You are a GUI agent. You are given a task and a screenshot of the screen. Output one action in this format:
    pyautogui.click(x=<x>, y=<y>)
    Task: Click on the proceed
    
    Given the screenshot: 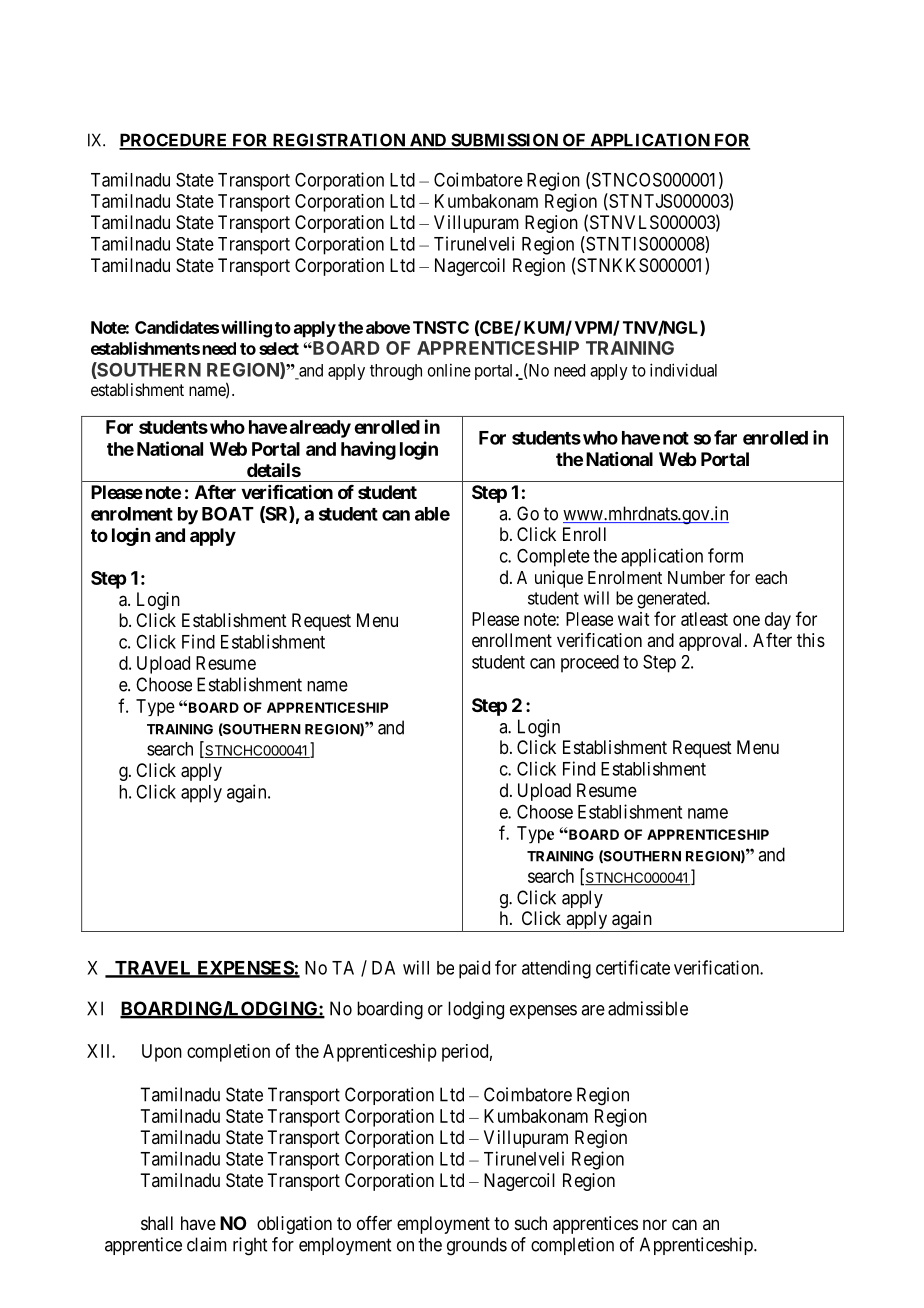 What is the action you would take?
    pyautogui.click(x=590, y=664)
